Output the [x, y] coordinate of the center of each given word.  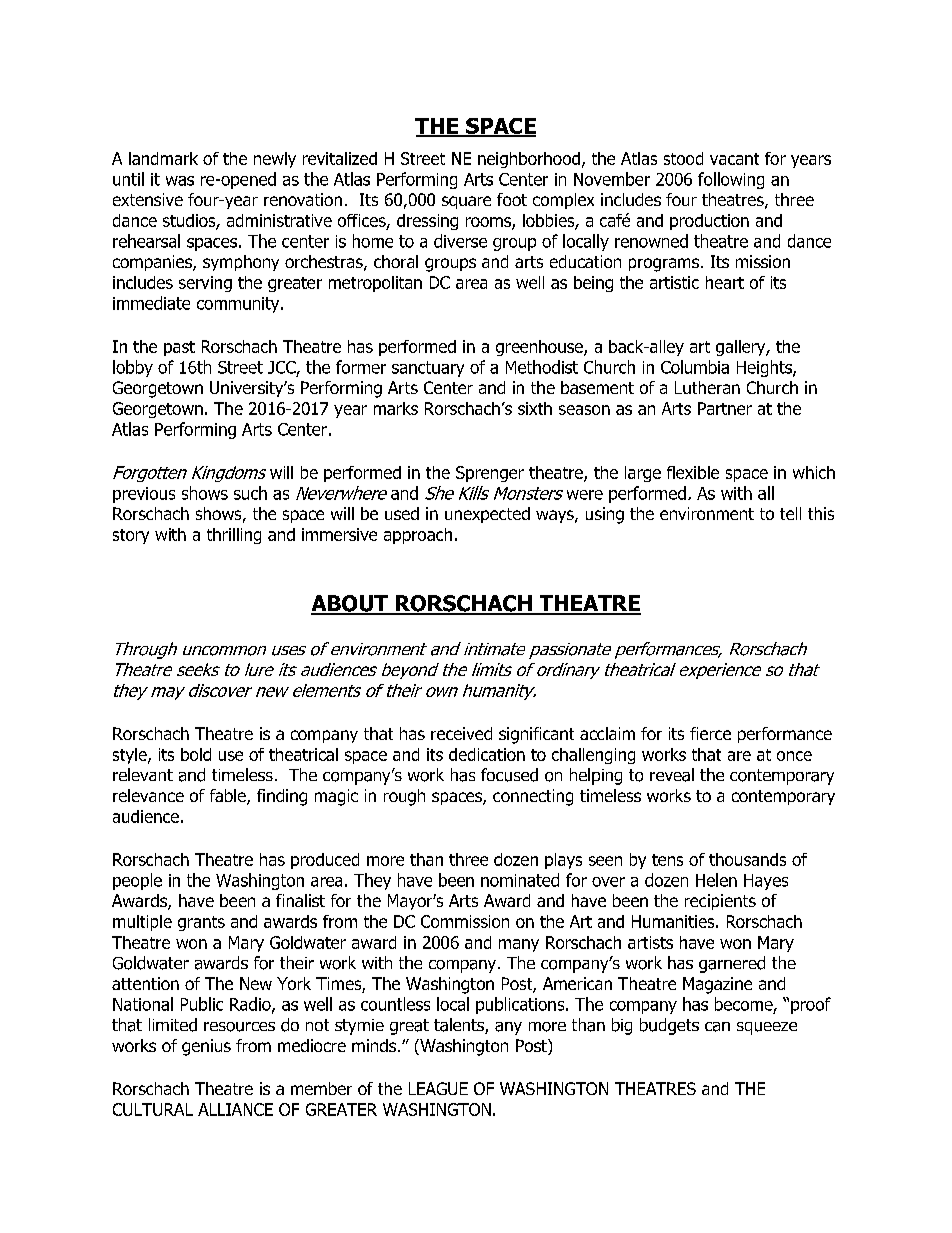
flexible [693, 472]
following [731, 180]
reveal [672, 775]
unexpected [487, 515]
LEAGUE [438, 1088]
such [250, 493]
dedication [487, 754]
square [466, 202]
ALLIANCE [235, 1109]
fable [229, 797]
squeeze [767, 1028]
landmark [163, 158]
